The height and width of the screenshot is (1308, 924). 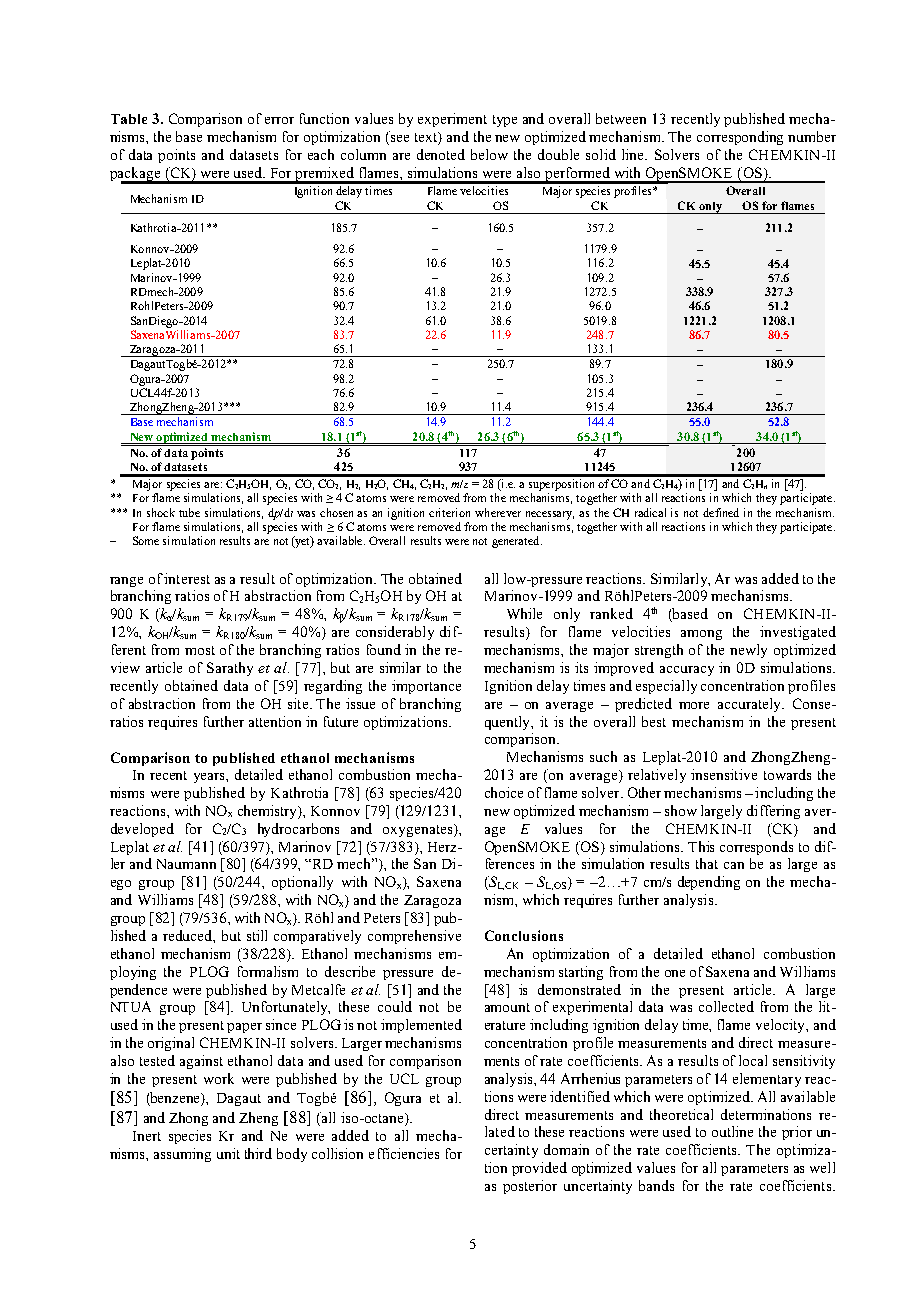 I want to click on most, so click(x=200, y=650).
